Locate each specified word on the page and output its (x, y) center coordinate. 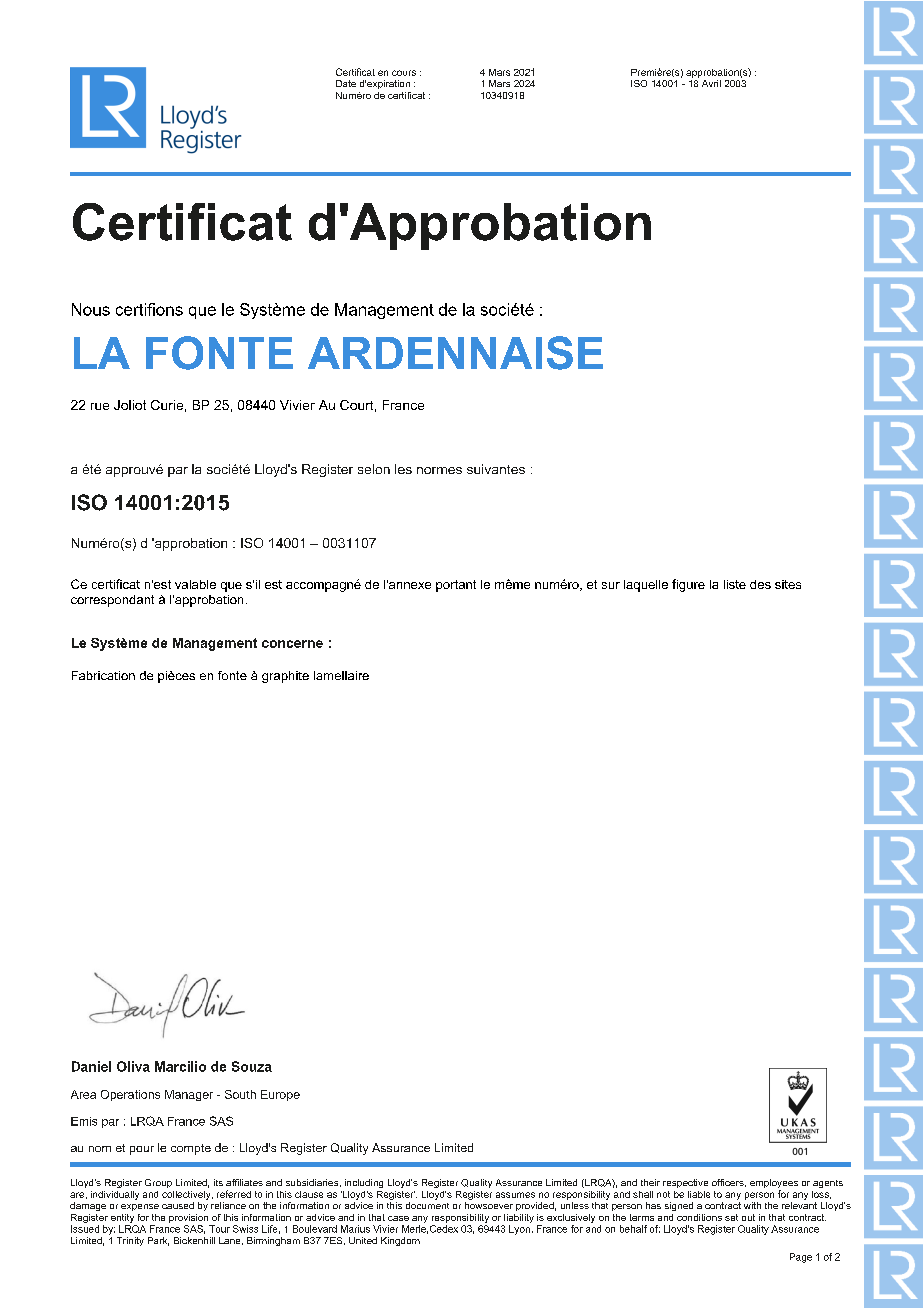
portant (456, 586)
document (427, 1205)
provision (188, 1218)
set (731, 1217)
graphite (285, 677)
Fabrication (103, 675)
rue (100, 406)
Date (346, 83)
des (760, 584)
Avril (711, 83)
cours (404, 73)
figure (688, 585)
